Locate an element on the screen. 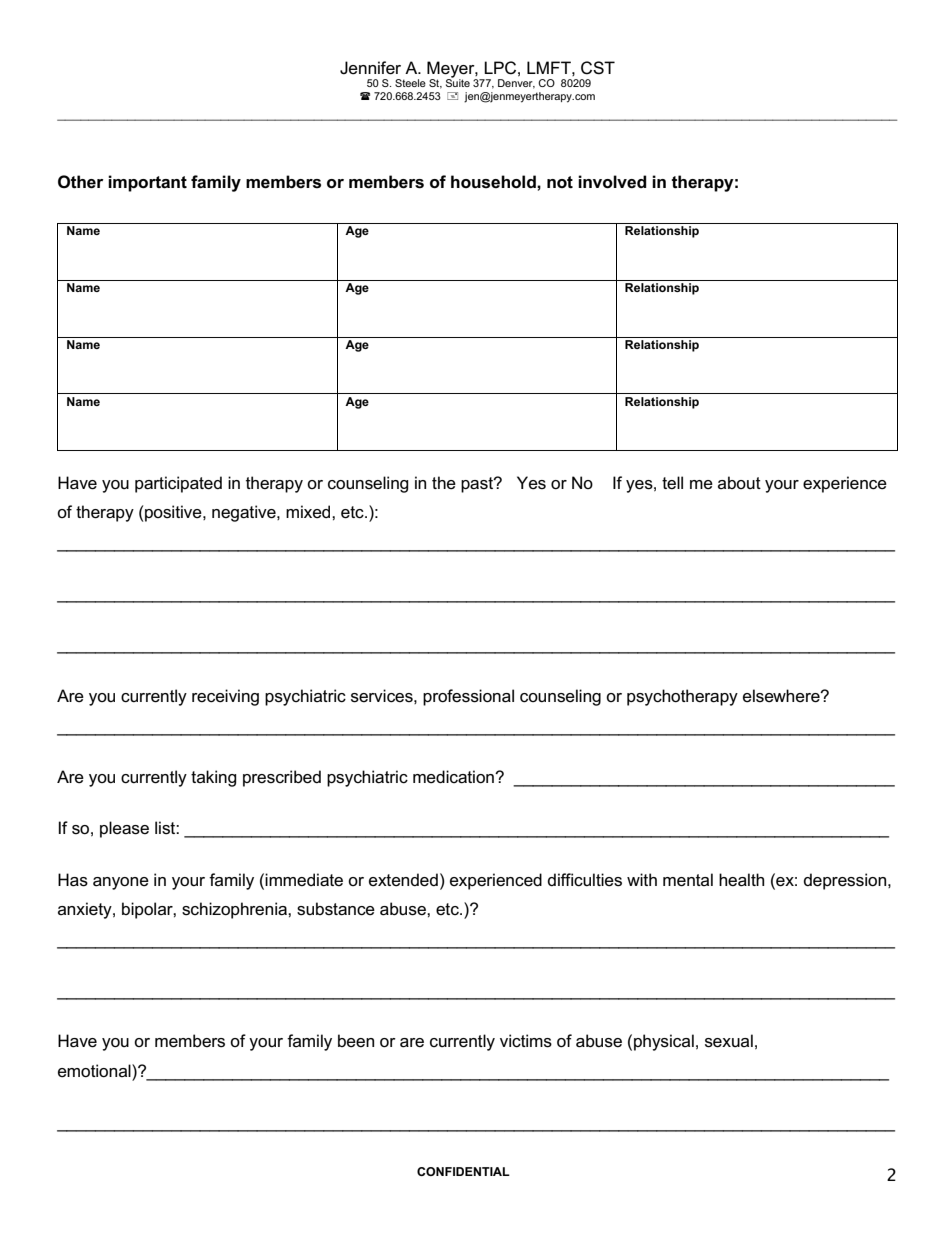 Image resolution: width=952 pixels, height=1233 pixels. professional is located at coordinates (468, 697).
